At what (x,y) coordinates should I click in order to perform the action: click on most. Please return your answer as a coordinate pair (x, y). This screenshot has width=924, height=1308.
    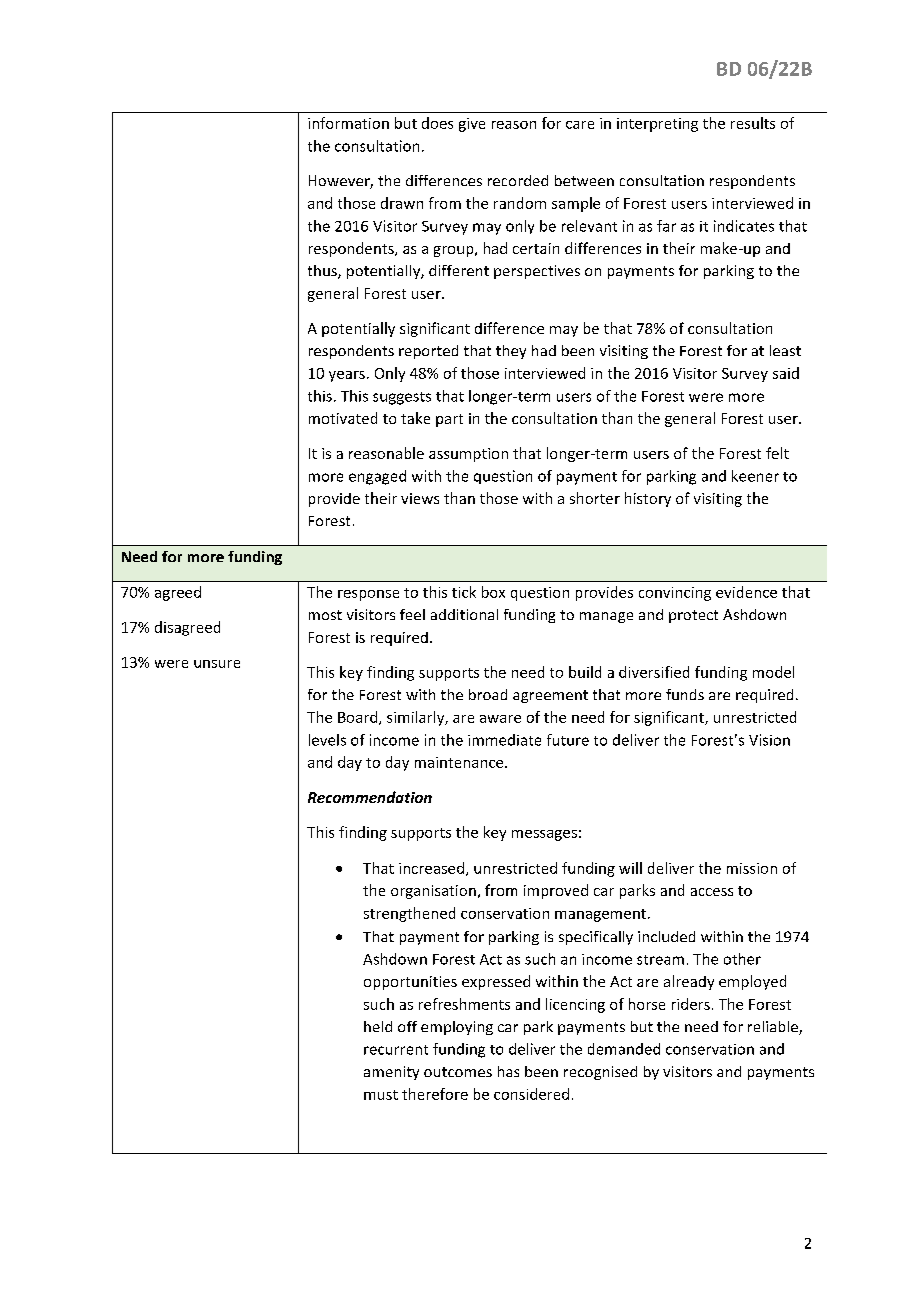
    Looking at the image, I should click on (325, 615).
